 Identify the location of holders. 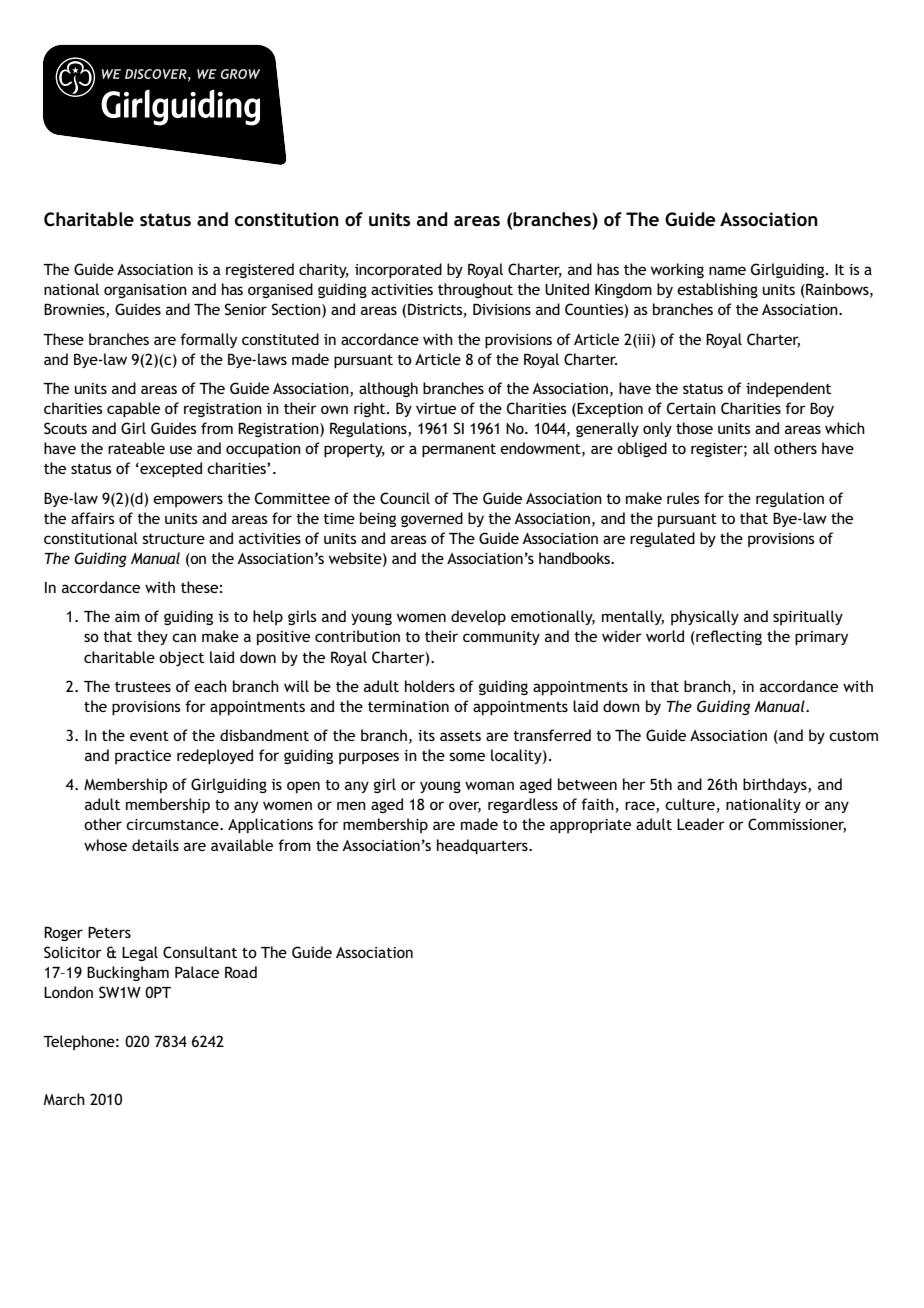
(430, 686).
